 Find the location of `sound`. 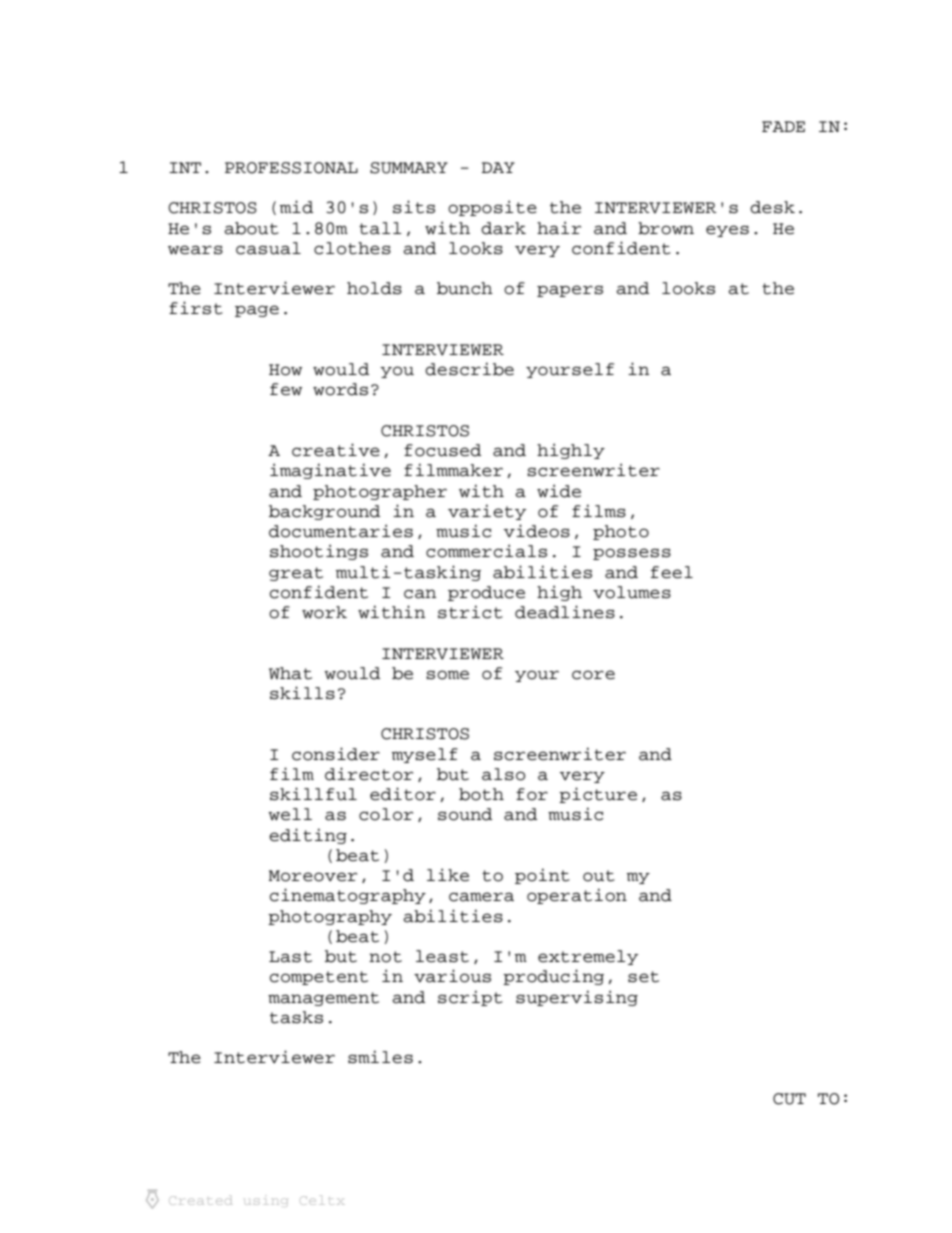

sound is located at coordinates (465, 814).
